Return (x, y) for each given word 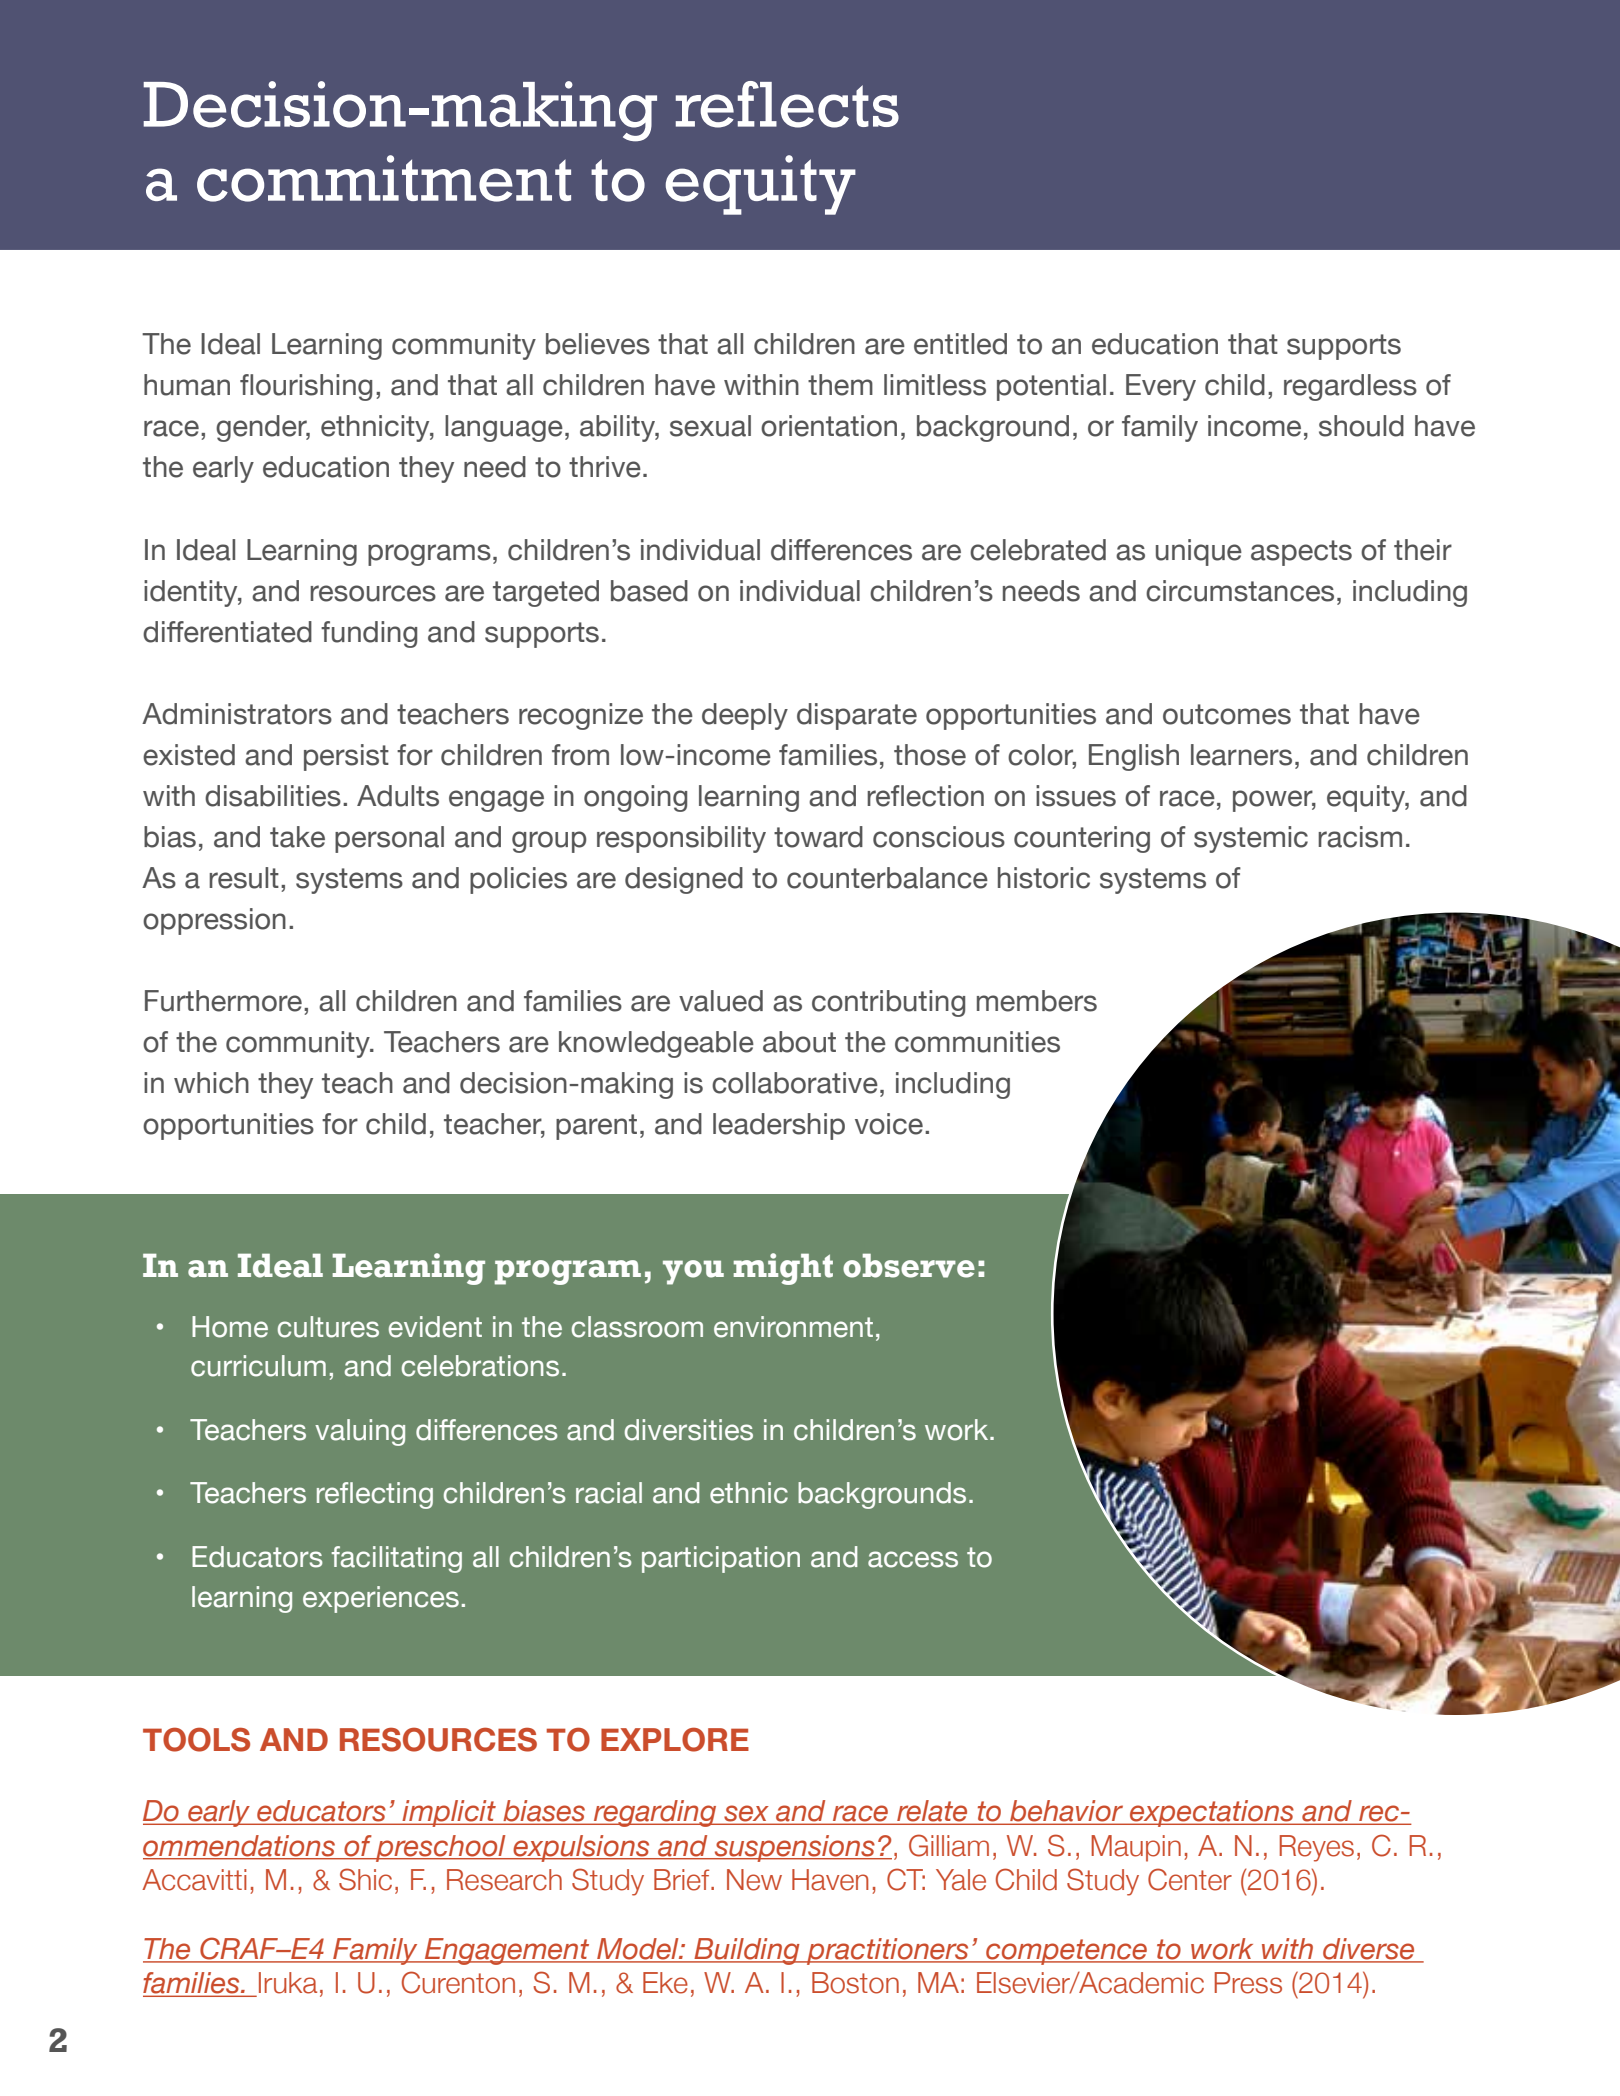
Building (747, 1951)
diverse (1369, 1950)
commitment (384, 178)
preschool (441, 1848)
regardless (1350, 387)
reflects (787, 104)
